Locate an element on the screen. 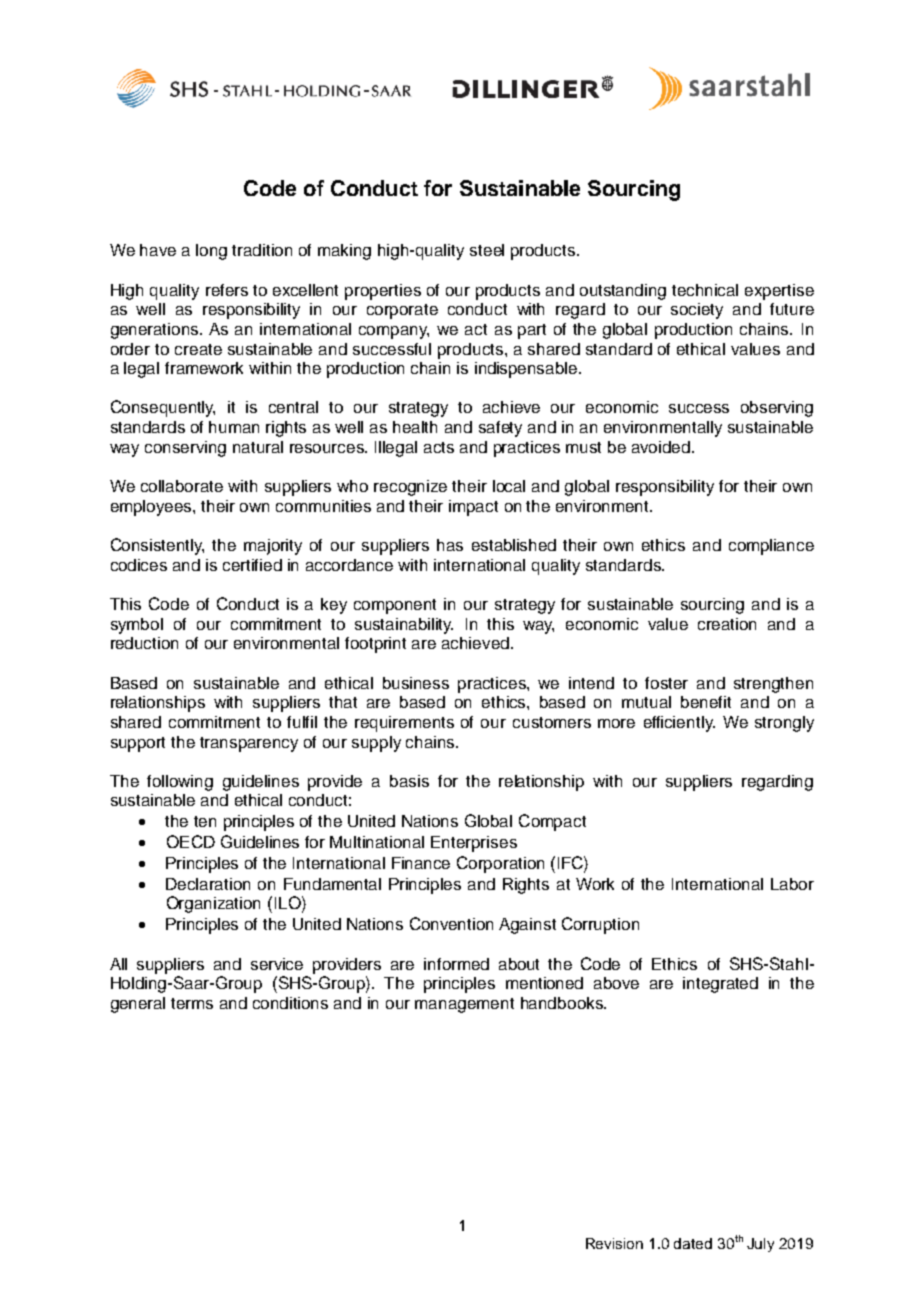  Revision is located at coordinates (614, 1243).
